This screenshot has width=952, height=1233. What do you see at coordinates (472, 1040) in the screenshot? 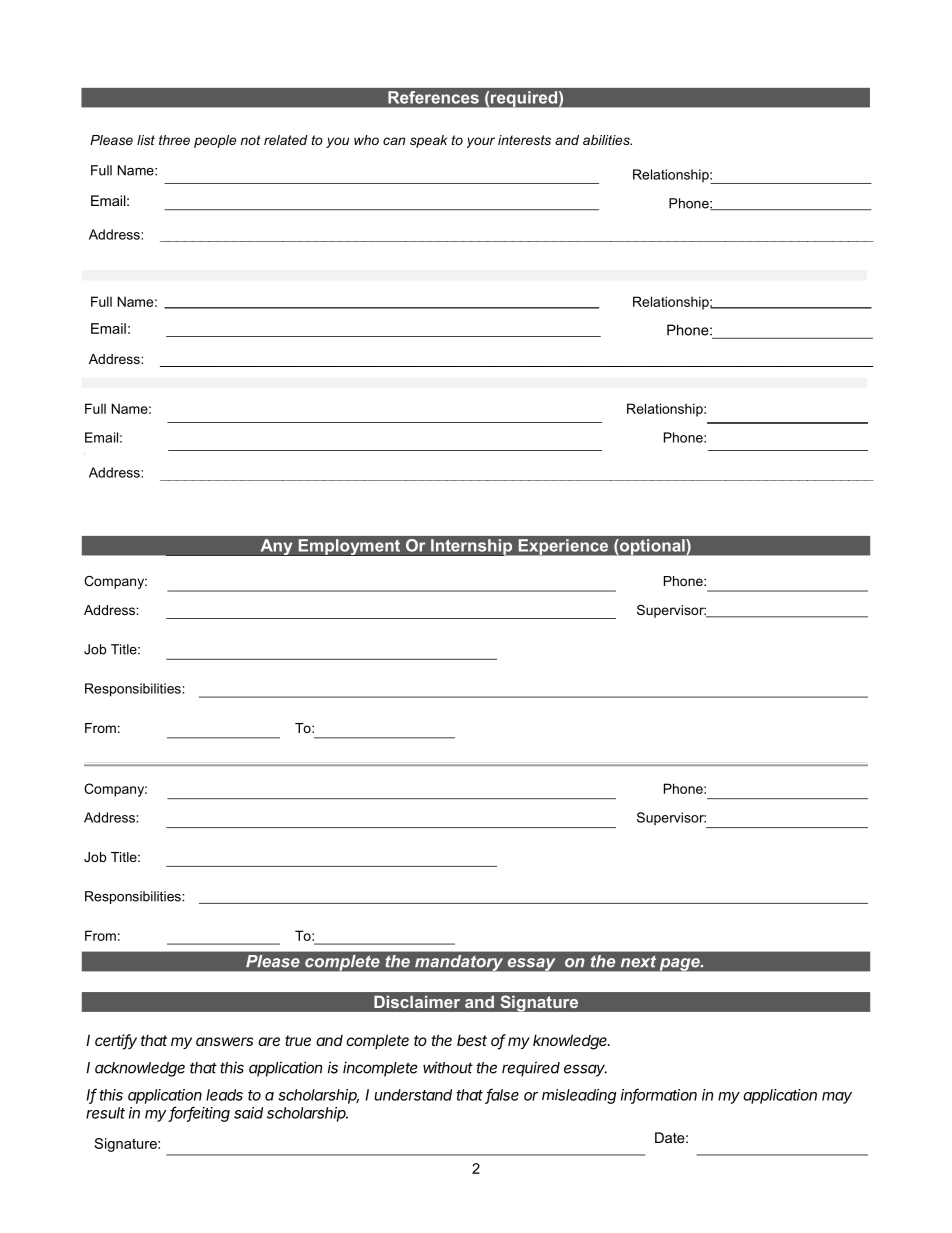
I see `best` at bounding box center [472, 1040].
